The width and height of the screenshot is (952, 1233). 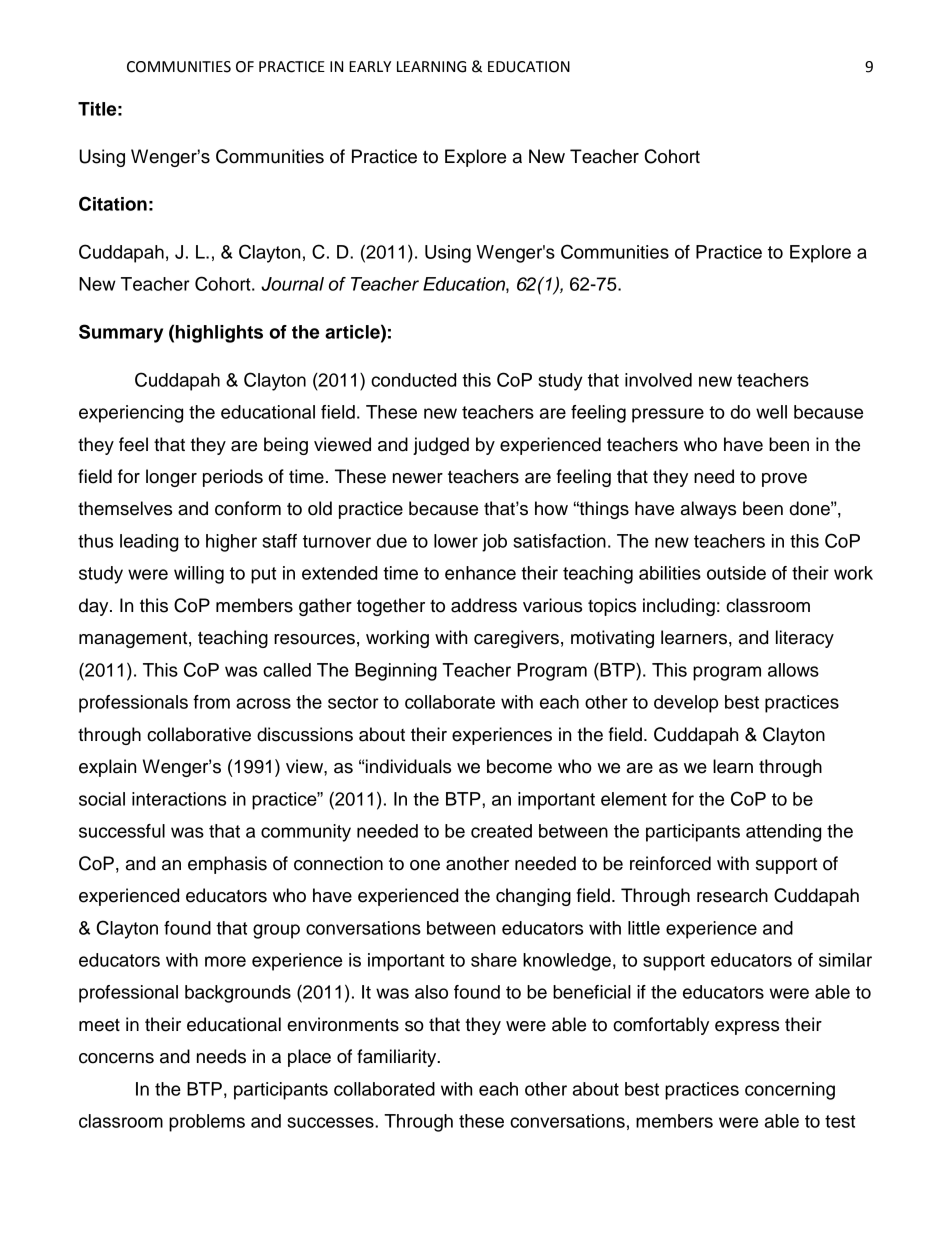 What do you see at coordinates (771, 412) in the screenshot?
I see `well` at bounding box center [771, 412].
